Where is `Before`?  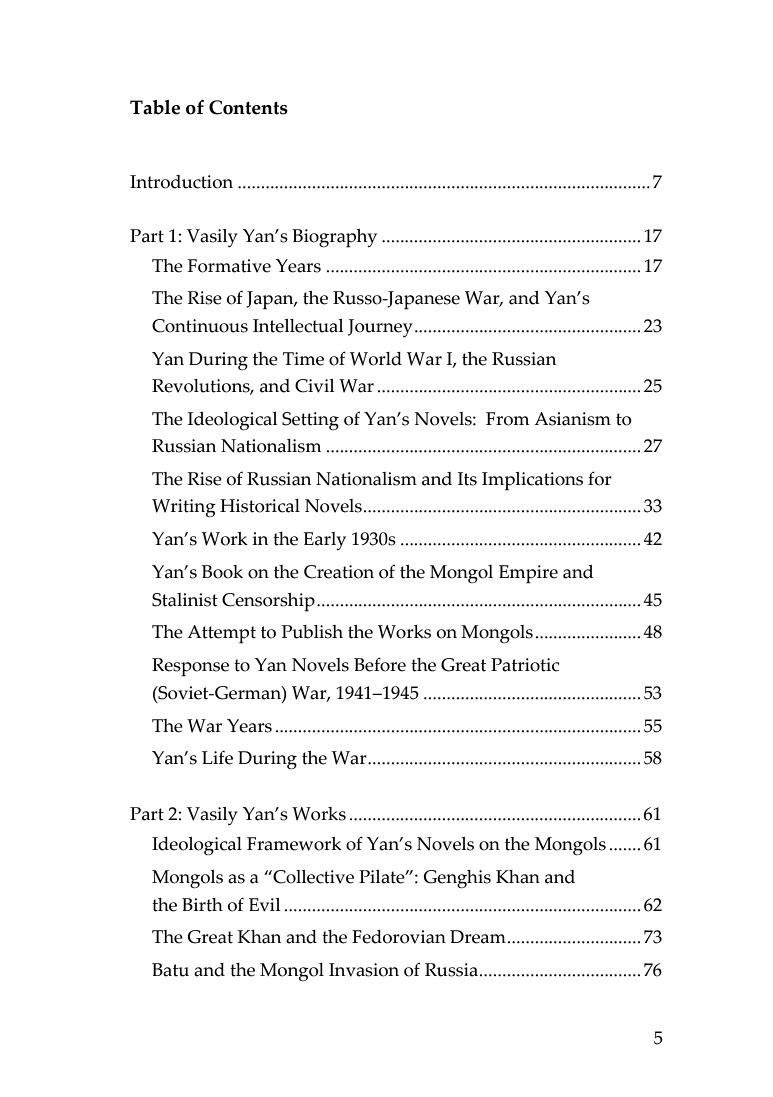 Before is located at coordinates (380, 664).
